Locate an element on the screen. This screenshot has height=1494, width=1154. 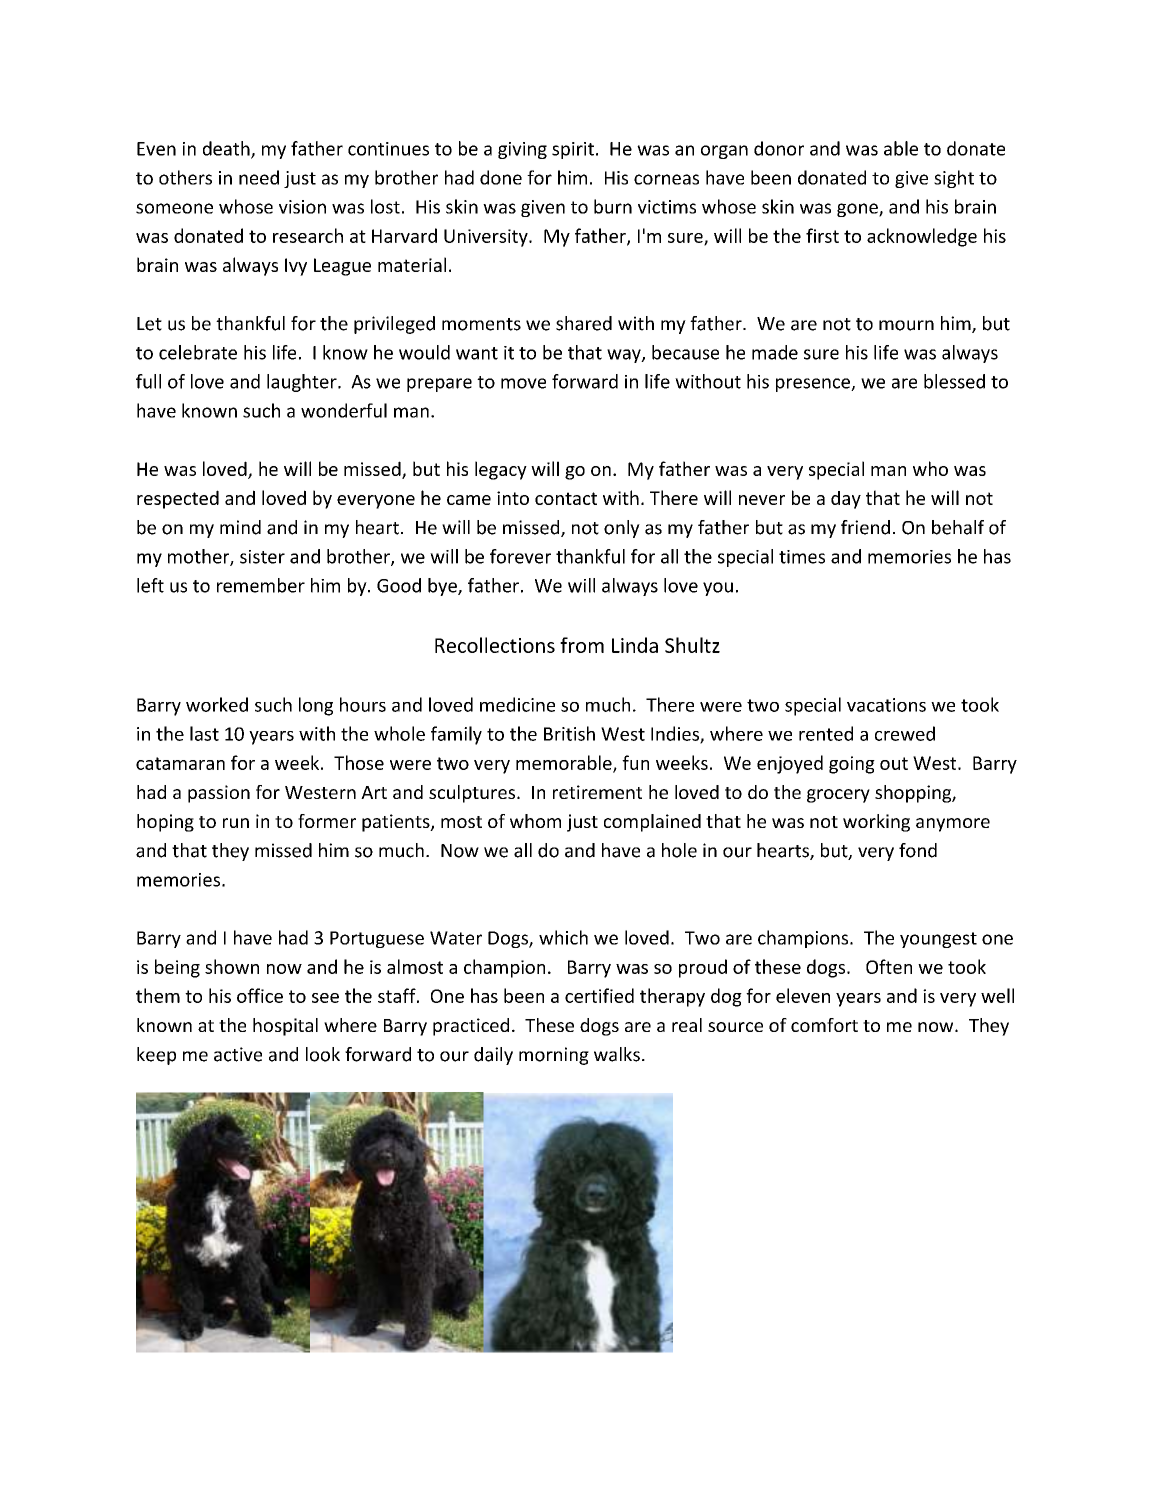
times is located at coordinates (802, 557).
